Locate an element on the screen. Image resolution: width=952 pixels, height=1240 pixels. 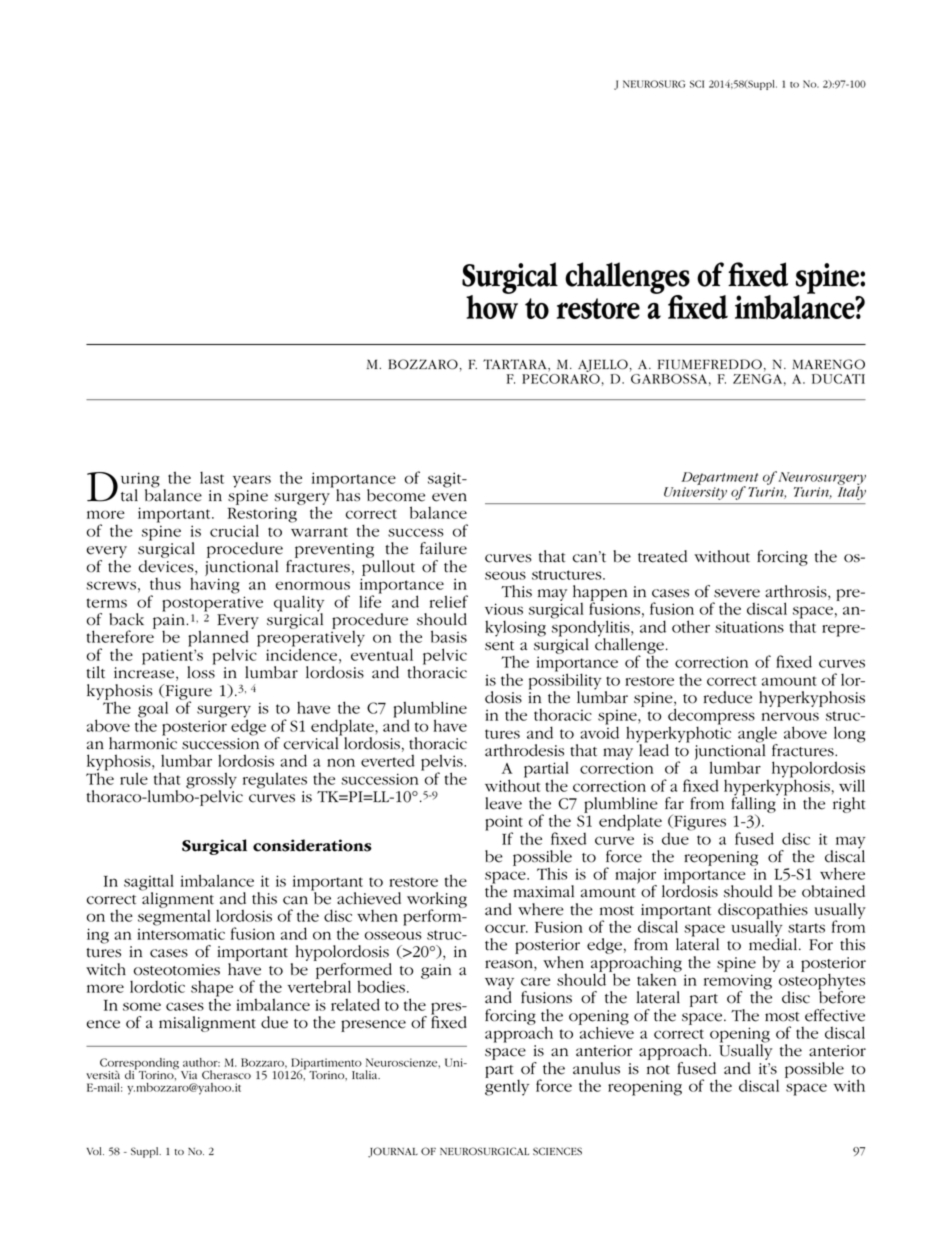
become is located at coordinates (396, 495).
